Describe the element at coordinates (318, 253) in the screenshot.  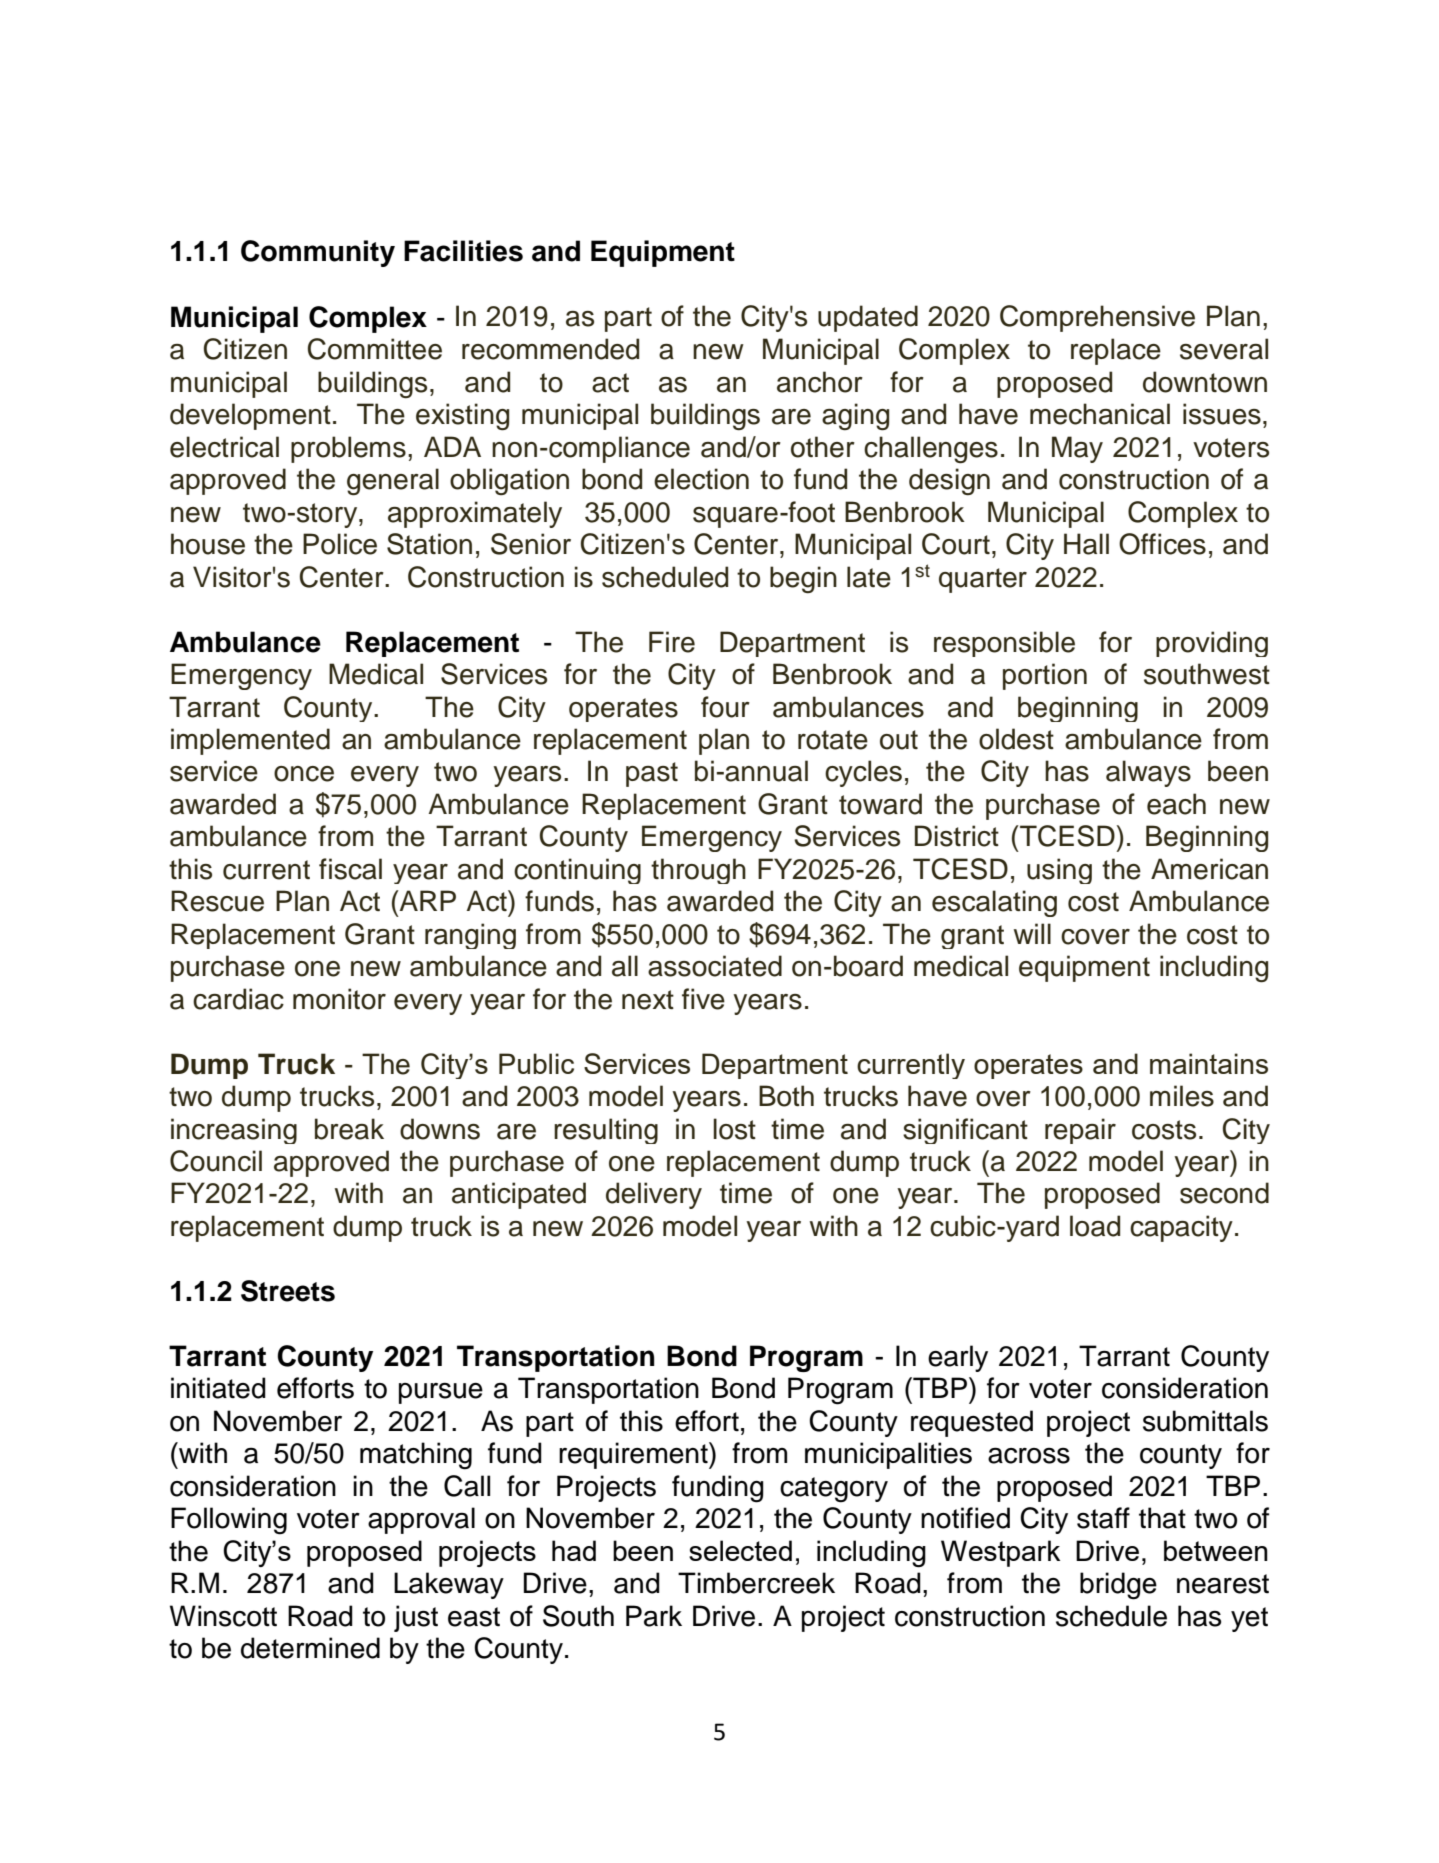
I see `Community` at that location.
